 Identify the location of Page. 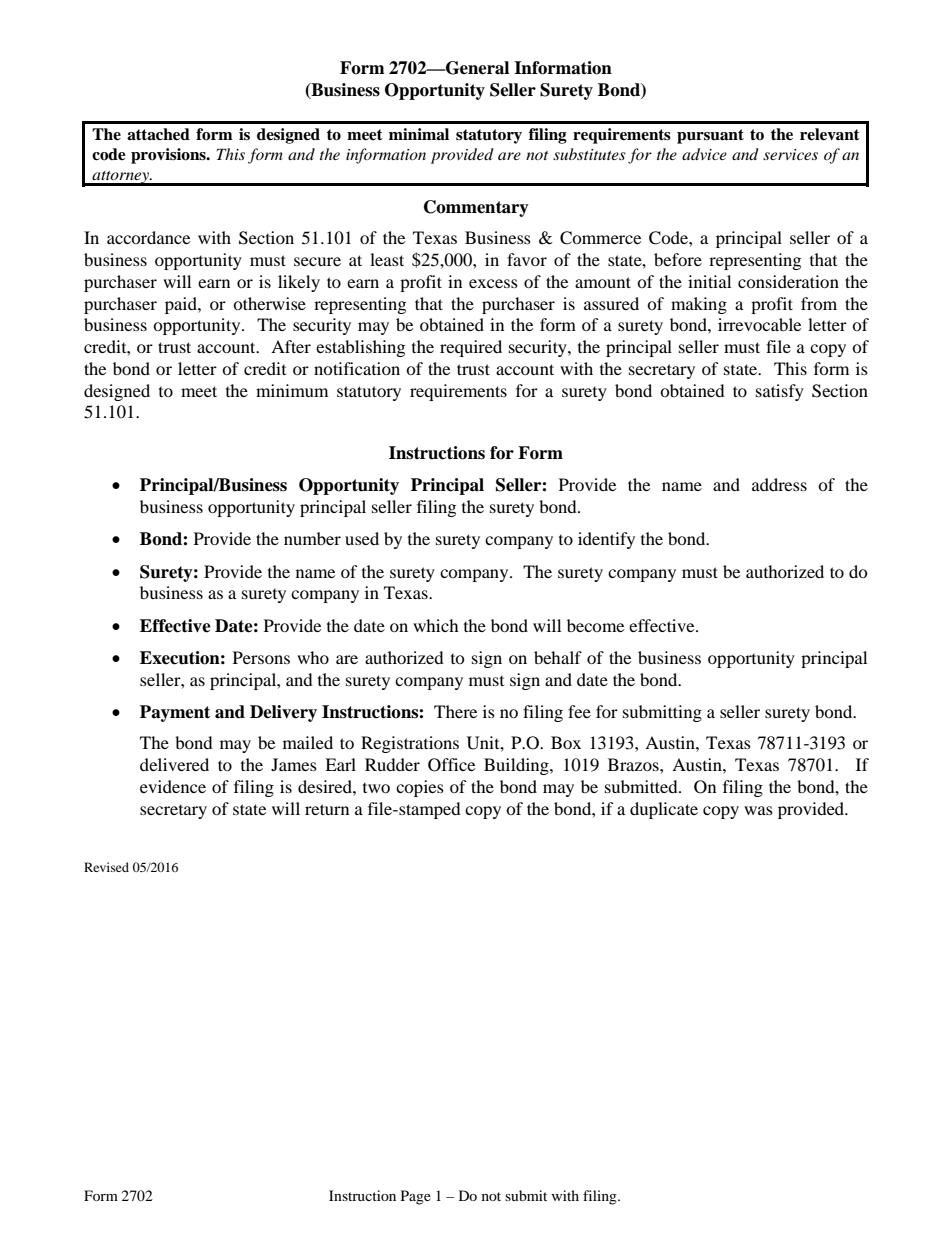
(416, 1197).
